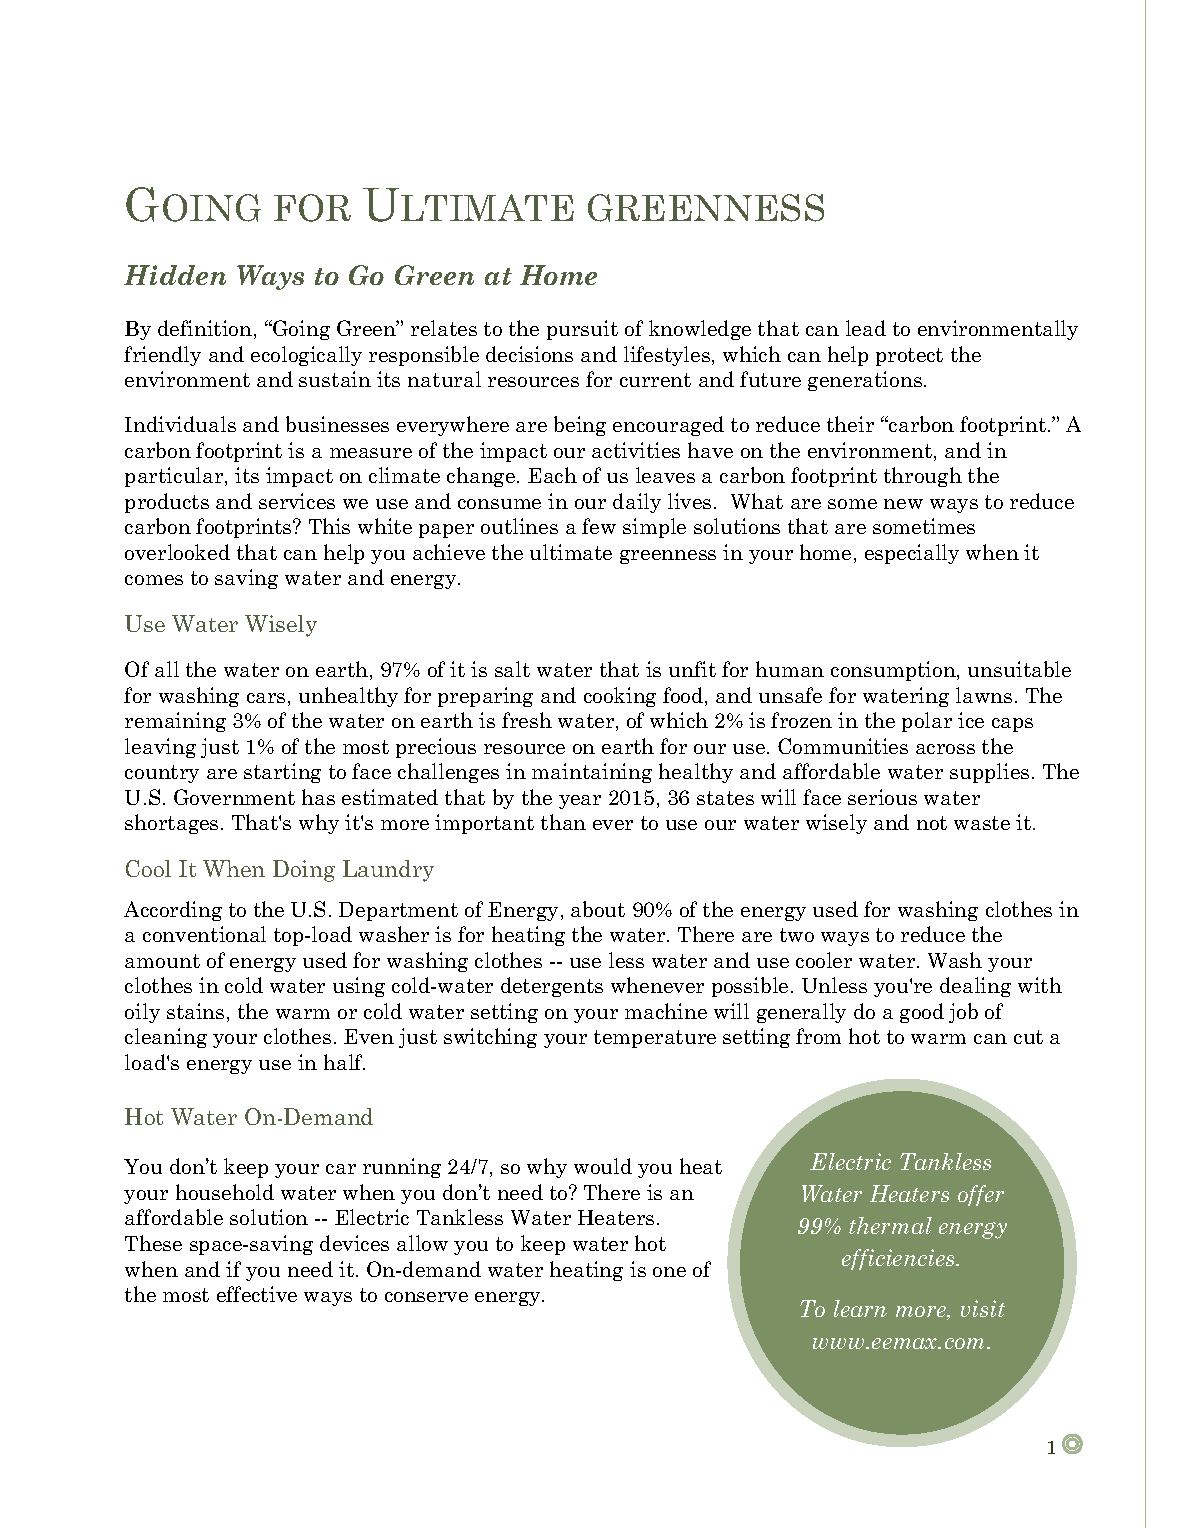  I want to click on definition, so click(205, 328).
